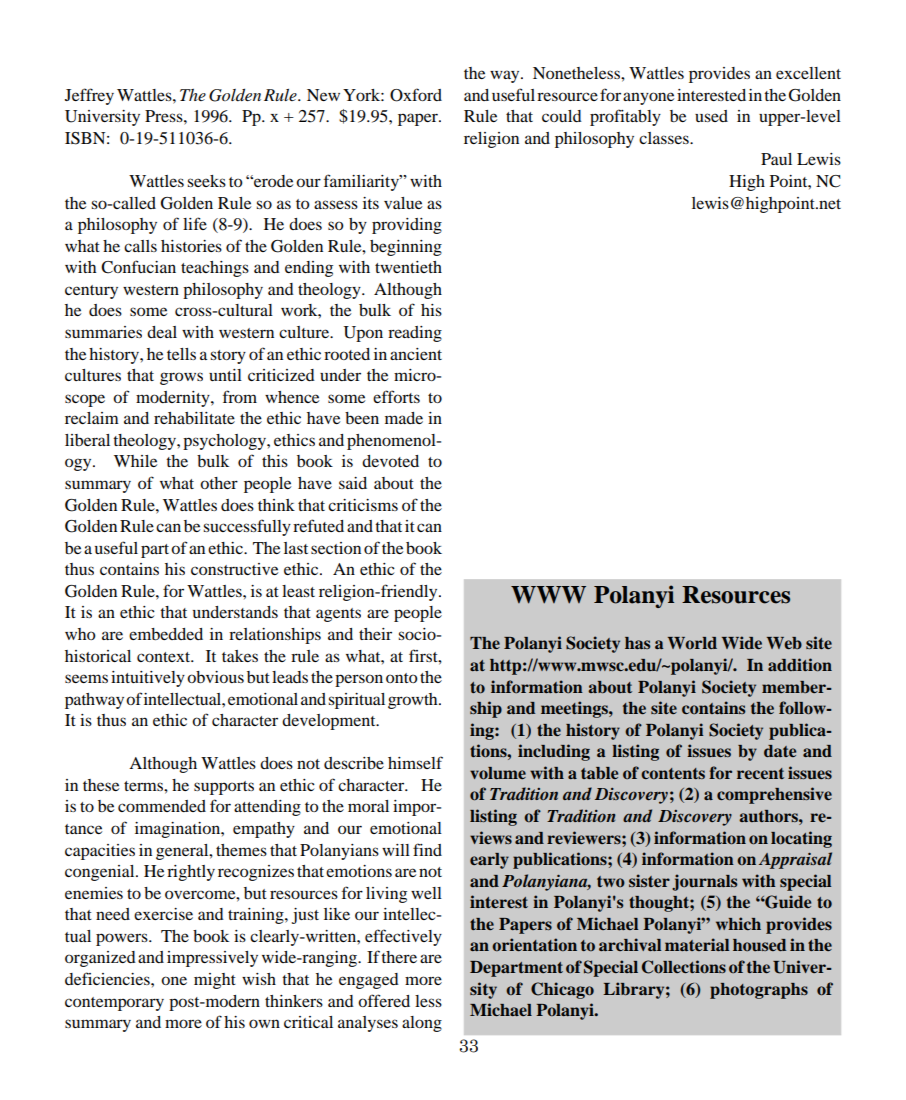 This image has height=1100, width=906. Describe the element at coordinates (415, 334) in the image. I see `reading` at that location.
